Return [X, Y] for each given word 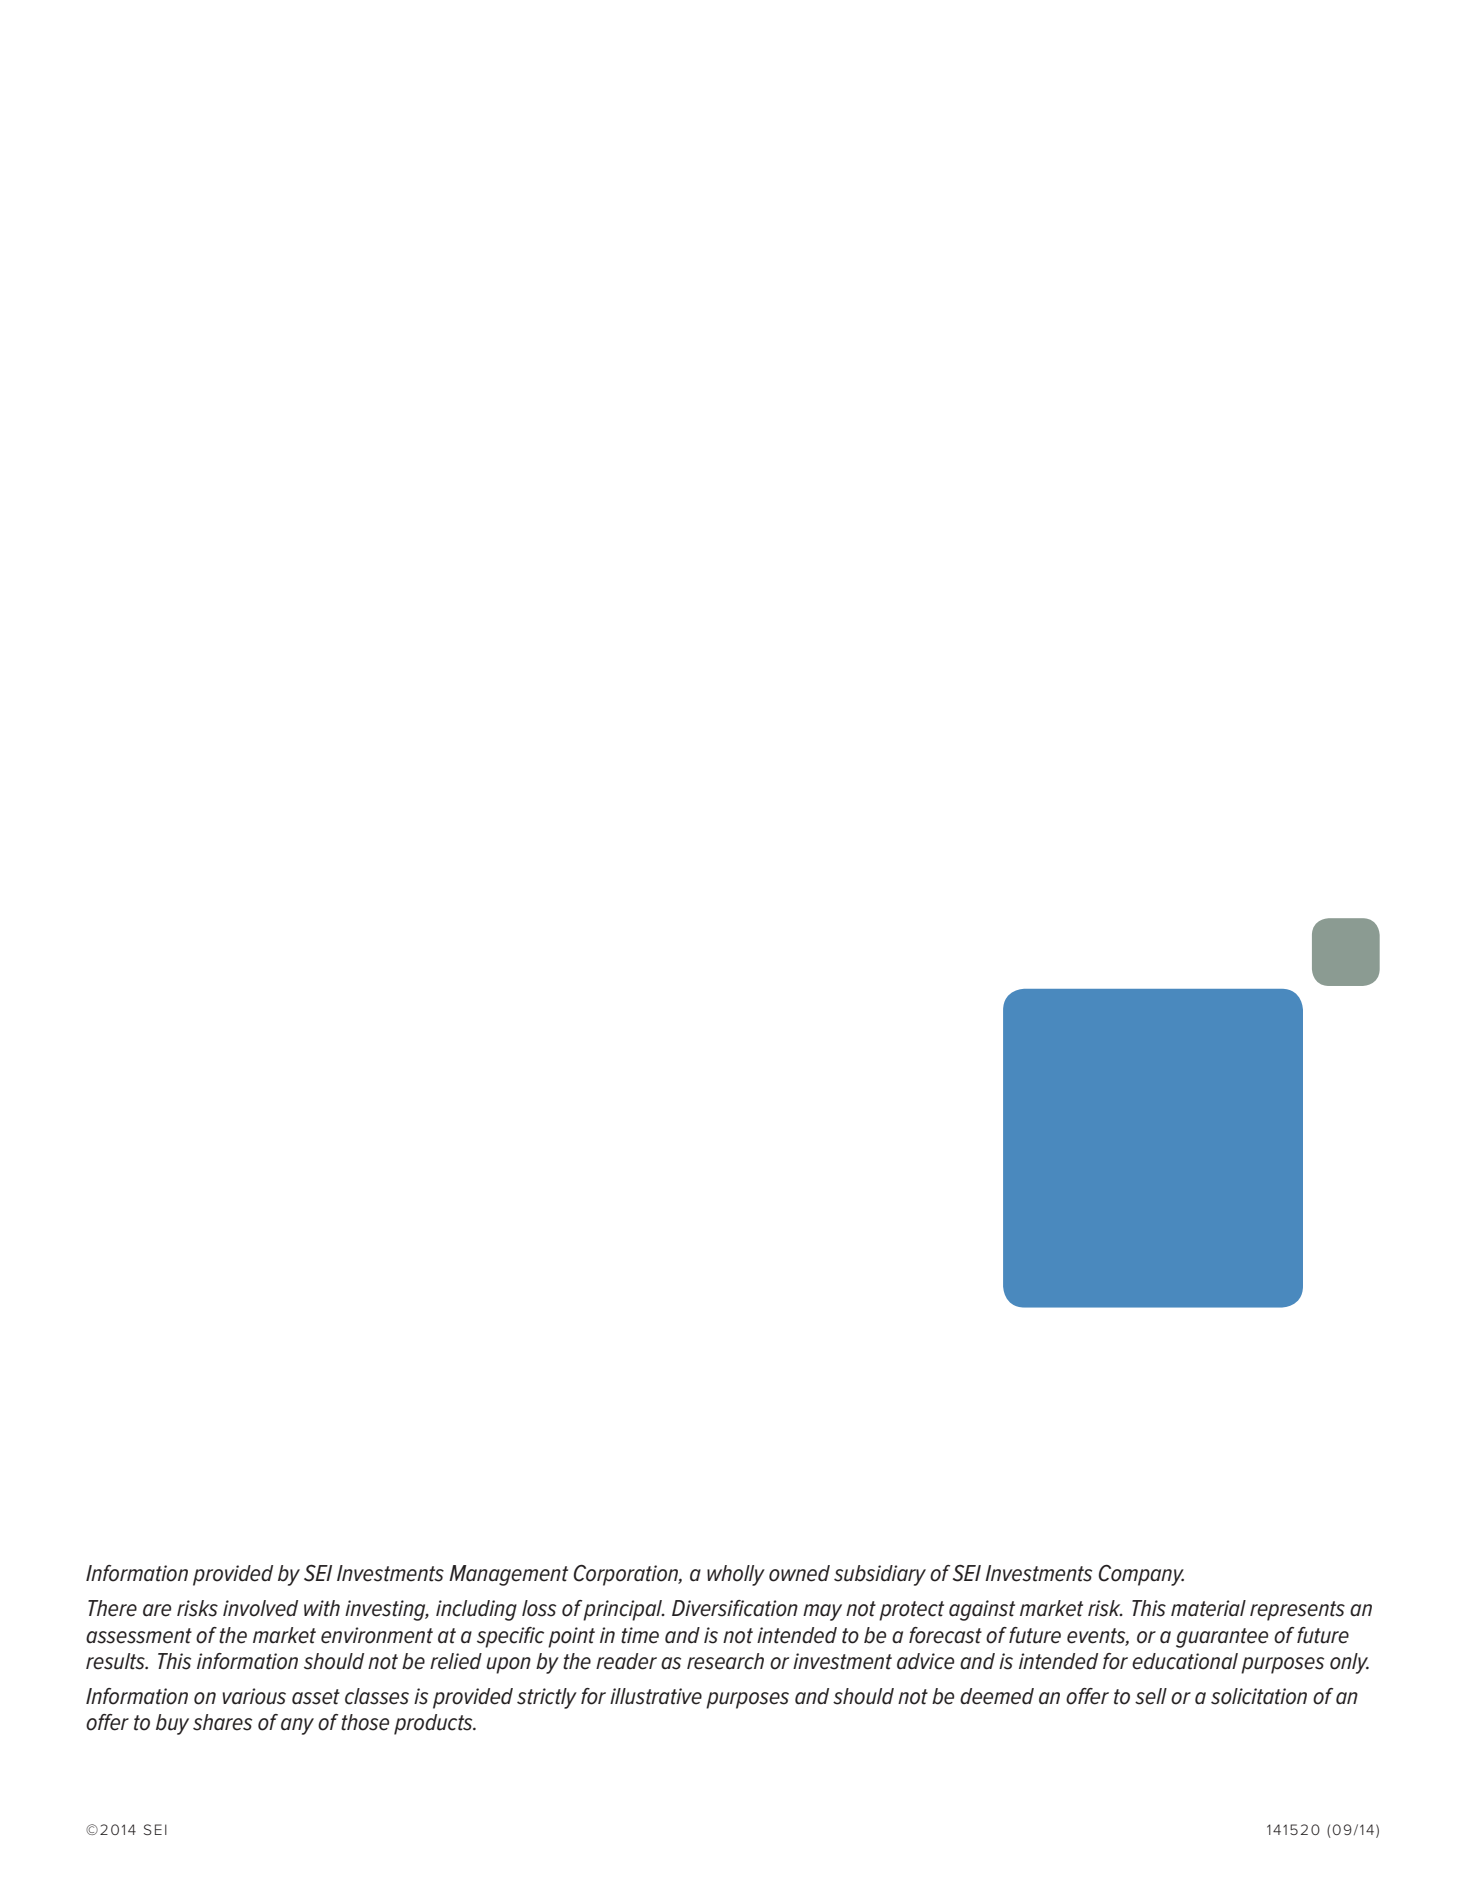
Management [508, 1575]
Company [1141, 1575]
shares [222, 1722]
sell [1151, 1696]
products [434, 1724]
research [725, 1661]
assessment [139, 1636]
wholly [736, 1575]
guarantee [1222, 1638]
